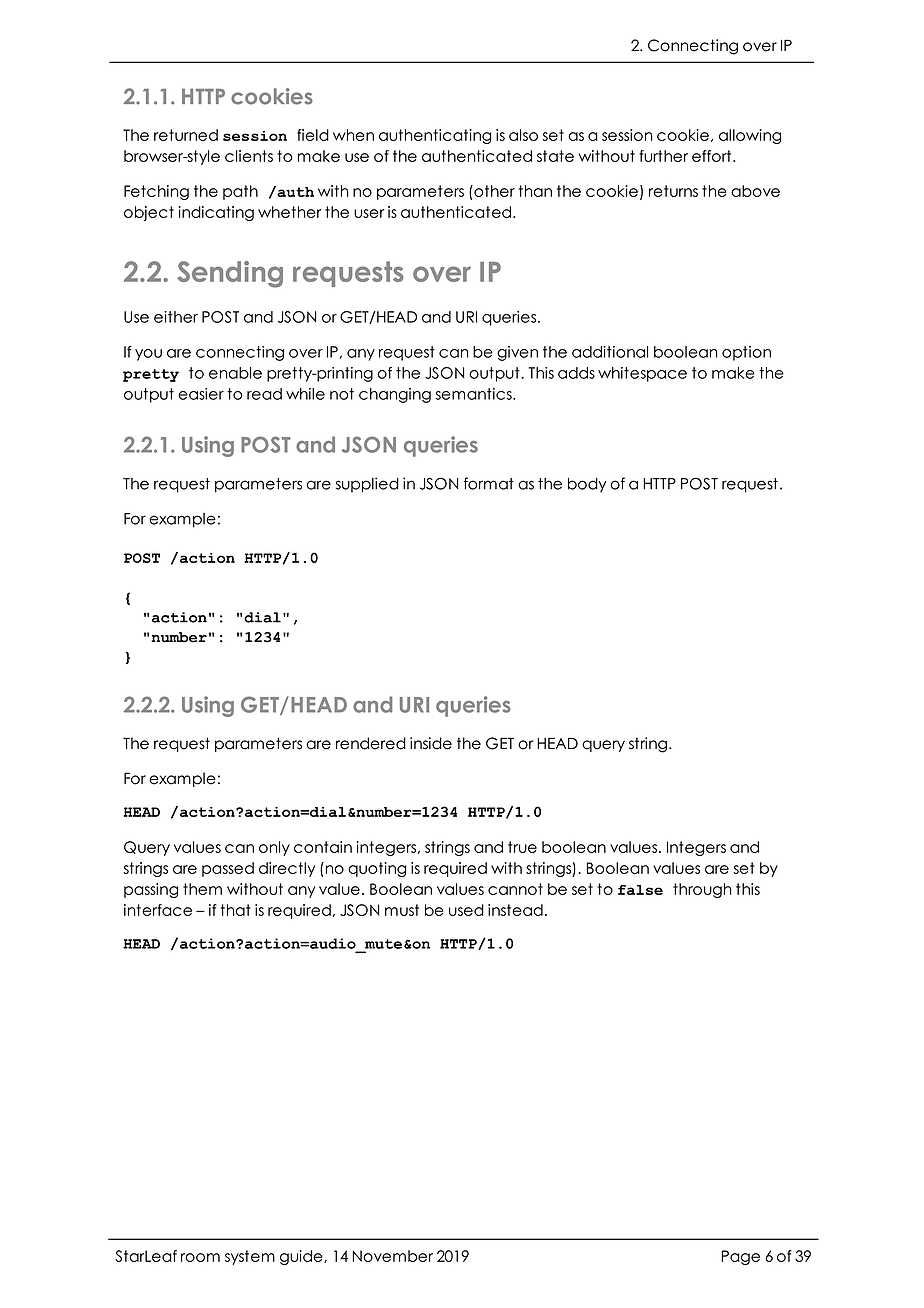 Image resolution: width=924 pixels, height=1308 pixels. I want to click on clients, so click(249, 156).
